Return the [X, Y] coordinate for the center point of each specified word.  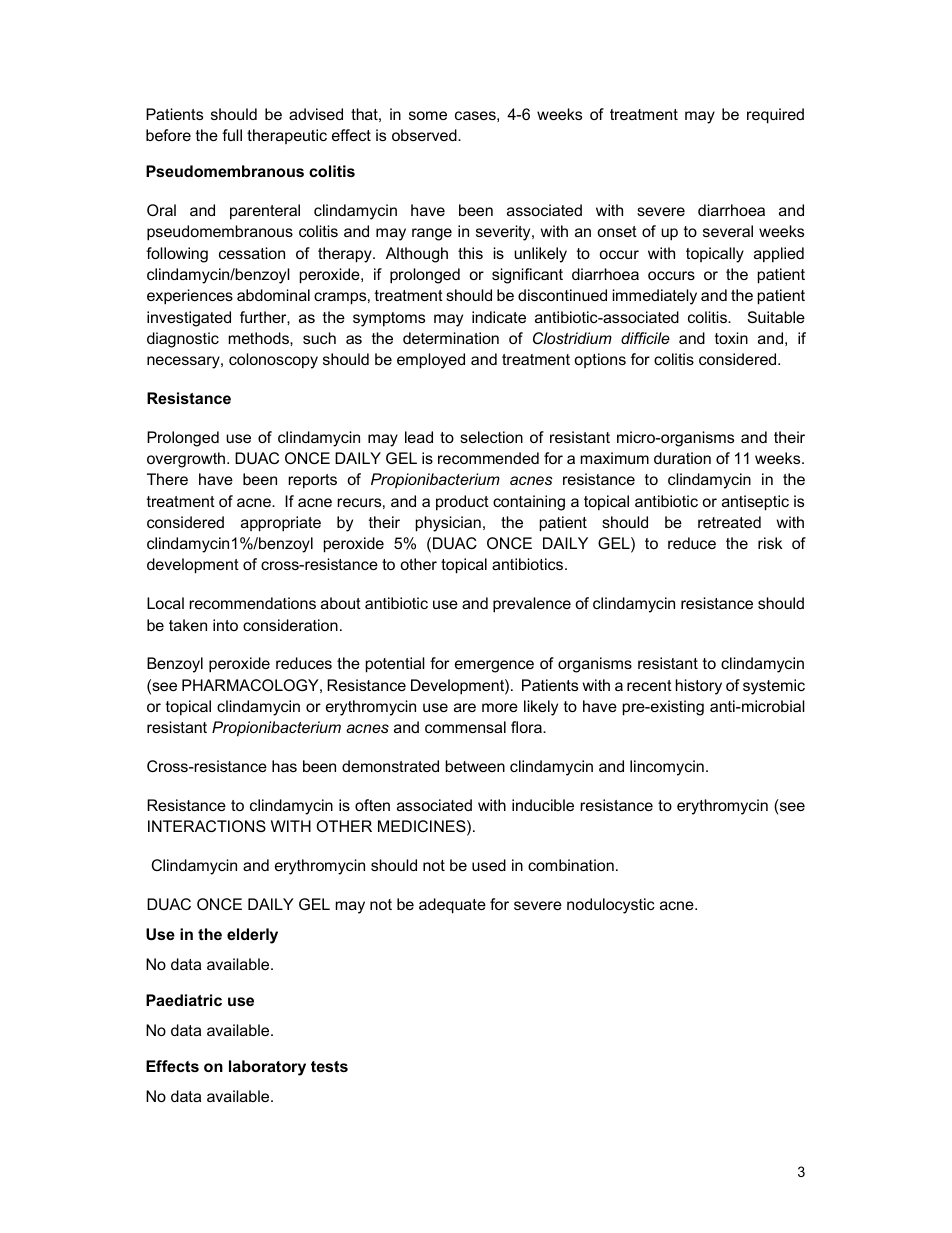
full [232, 135]
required [775, 116]
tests [329, 1066]
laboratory [267, 1068]
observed [425, 135]
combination [571, 865]
